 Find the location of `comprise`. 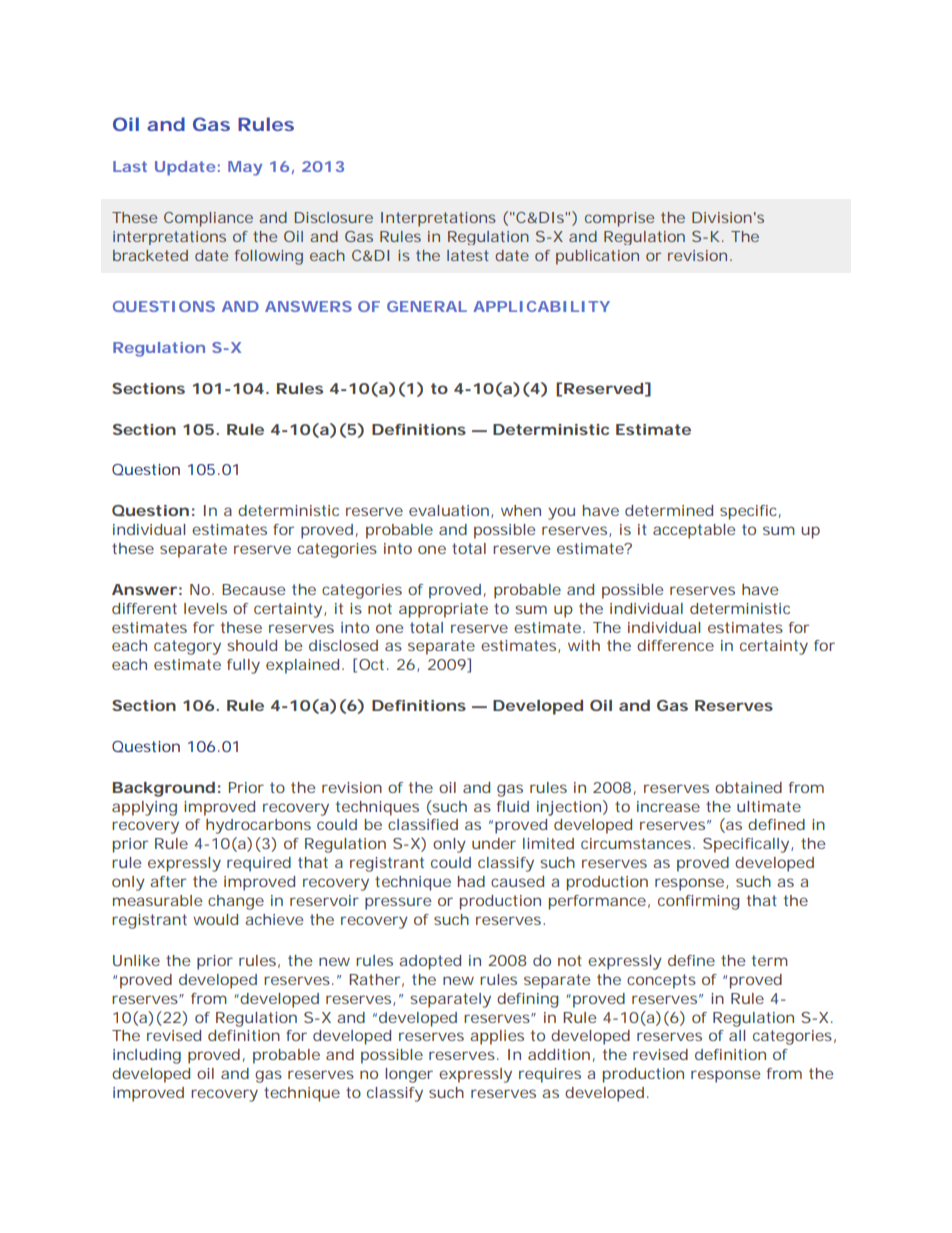

comprise is located at coordinates (619, 219).
